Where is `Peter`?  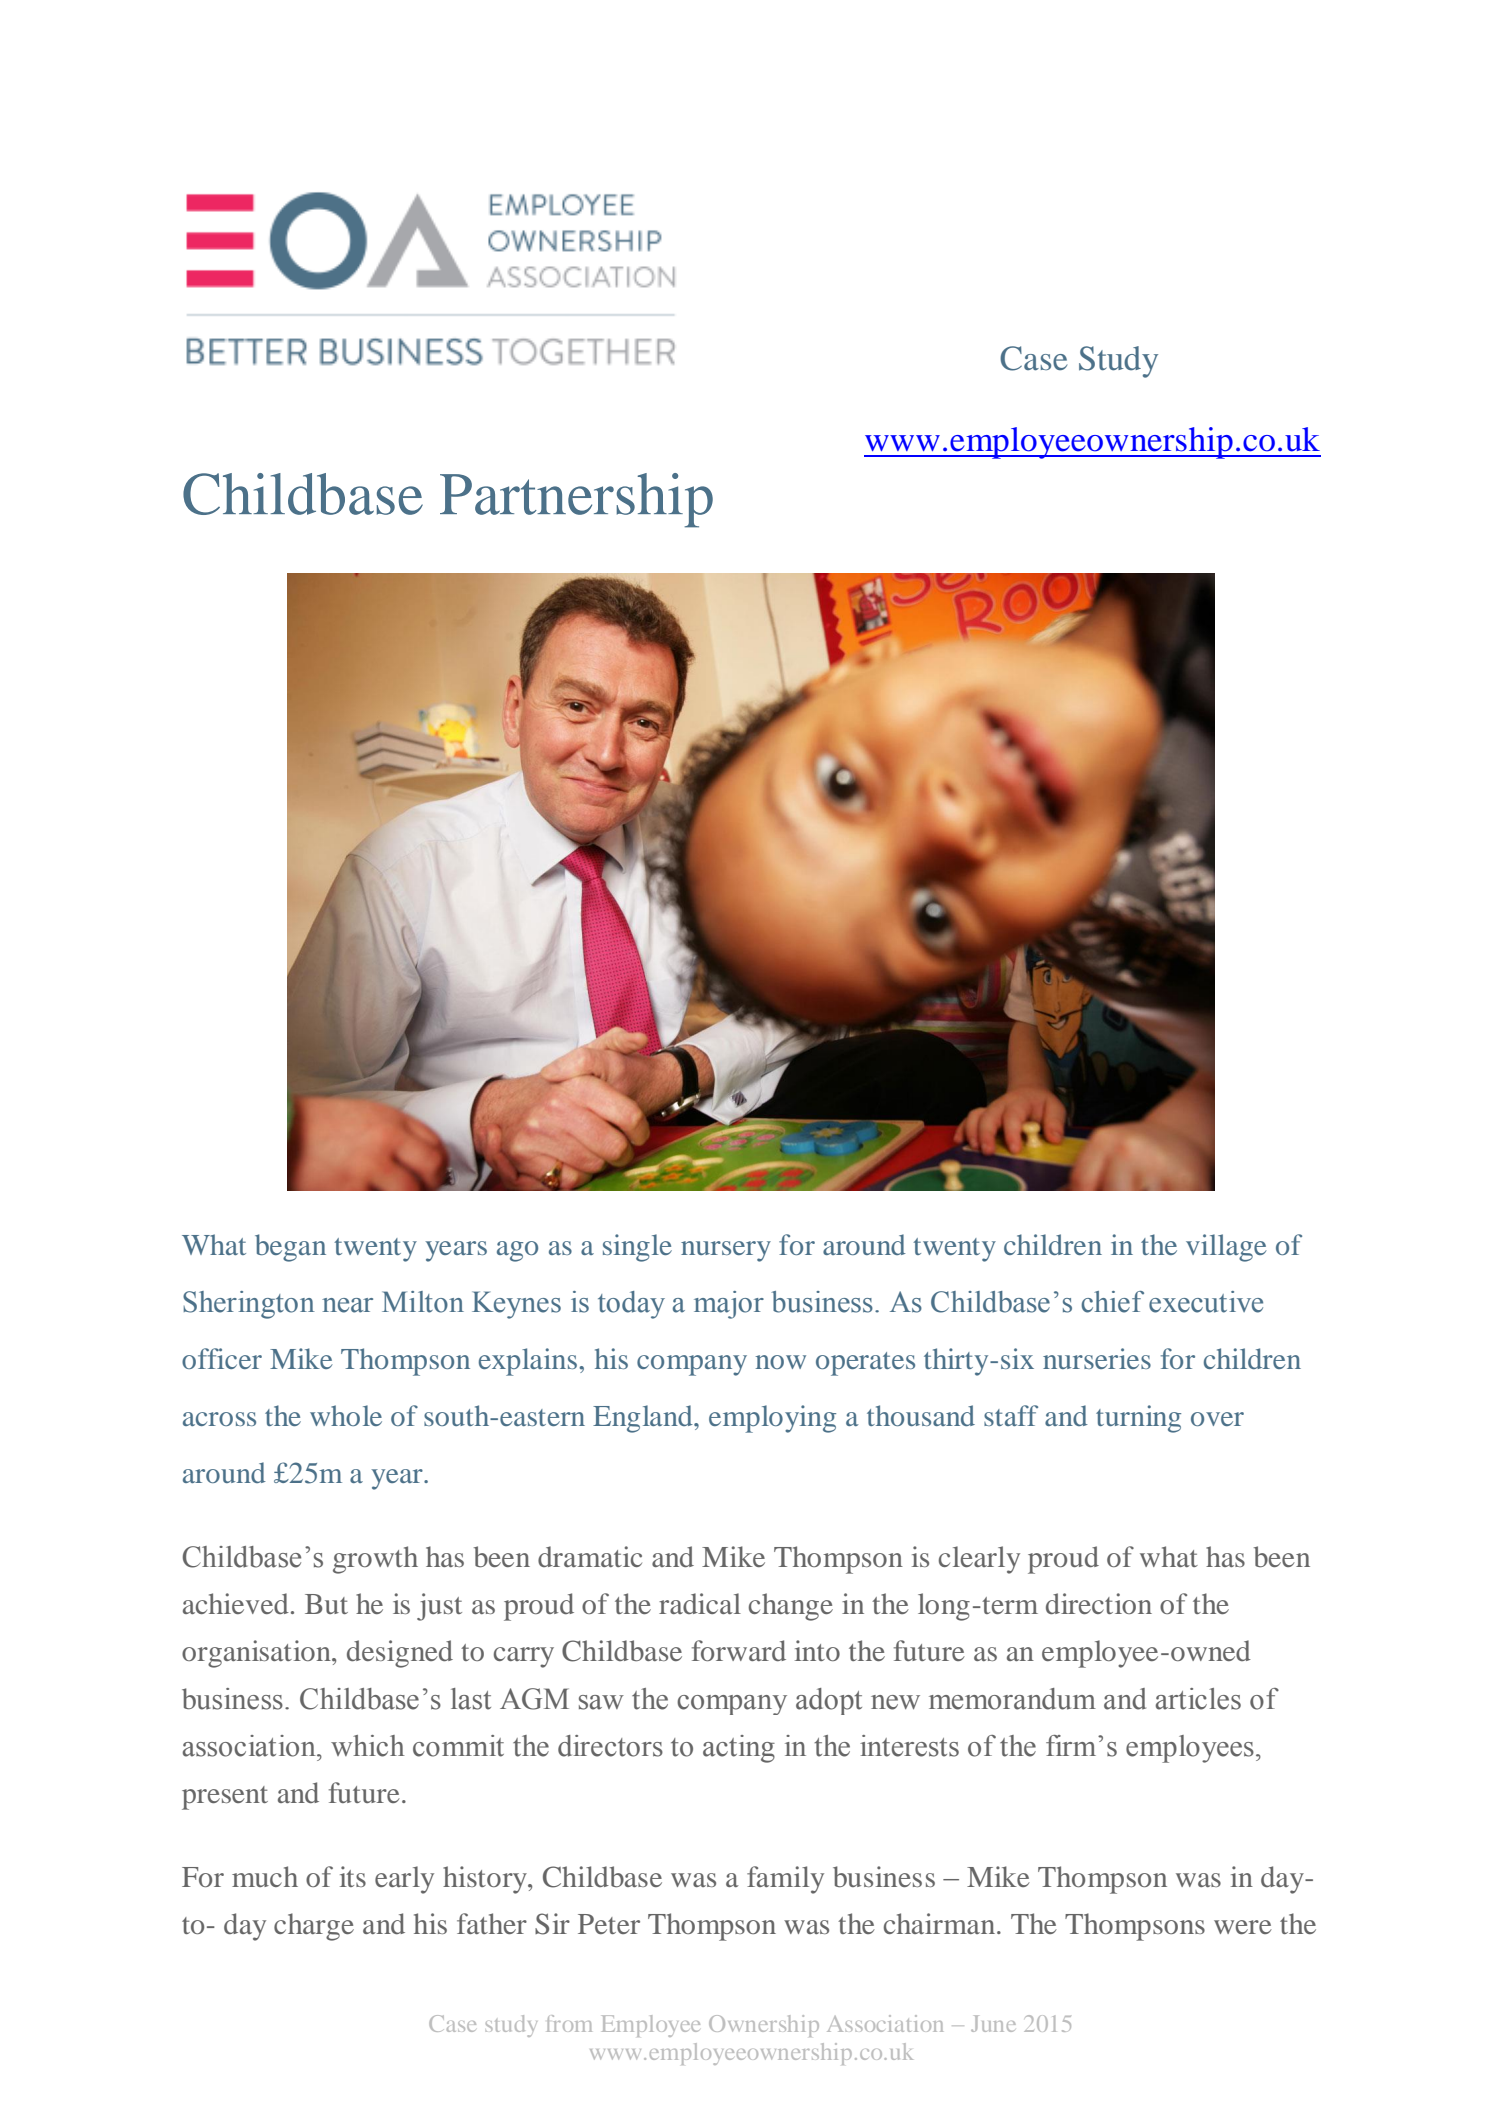
Peter is located at coordinates (609, 1924).
